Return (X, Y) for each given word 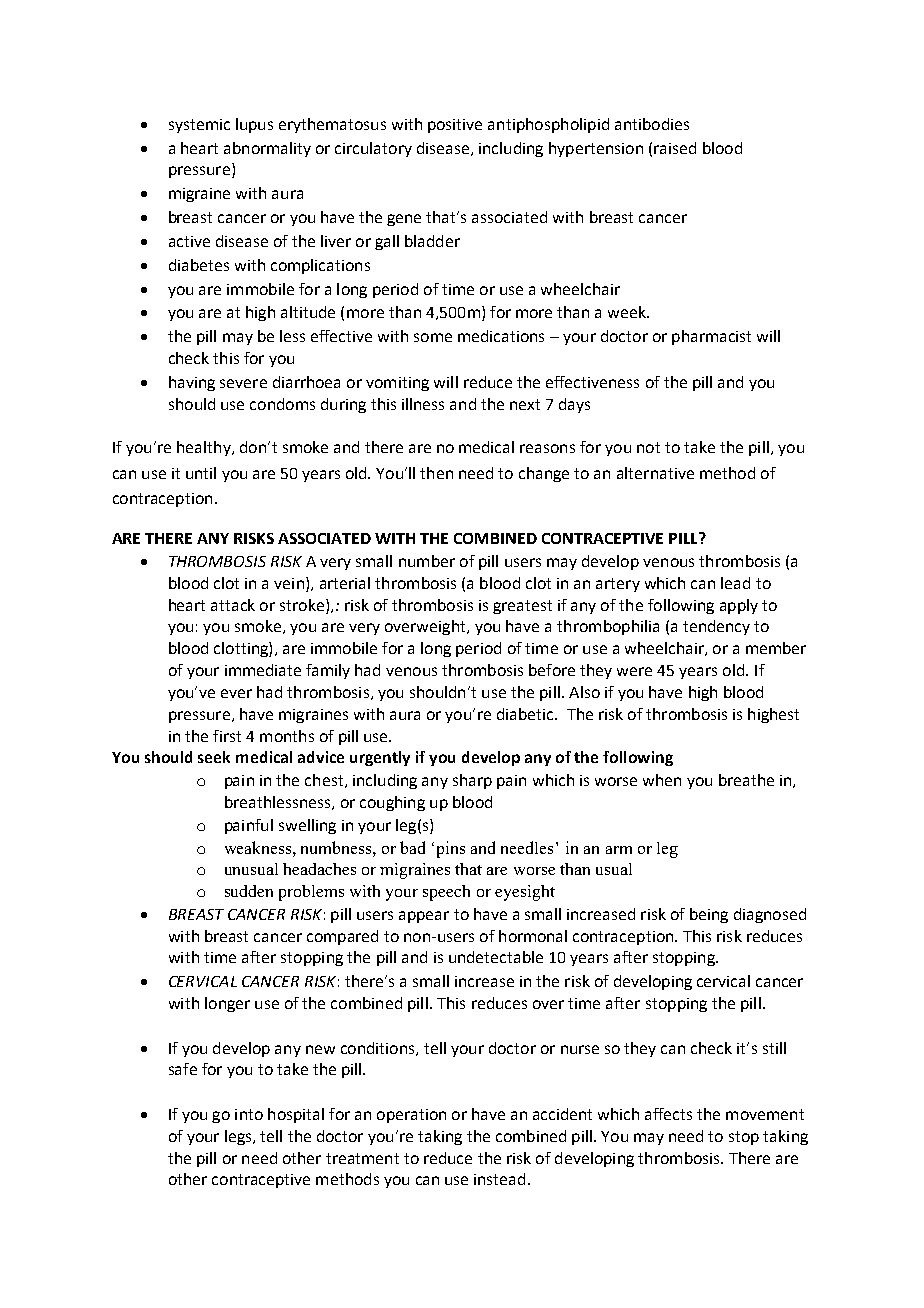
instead (499, 1179)
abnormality (267, 149)
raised (675, 148)
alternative (655, 473)
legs (239, 1137)
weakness (259, 847)
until (201, 473)
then (436, 473)
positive (455, 126)
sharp (472, 781)
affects (668, 1114)
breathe (746, 780)
